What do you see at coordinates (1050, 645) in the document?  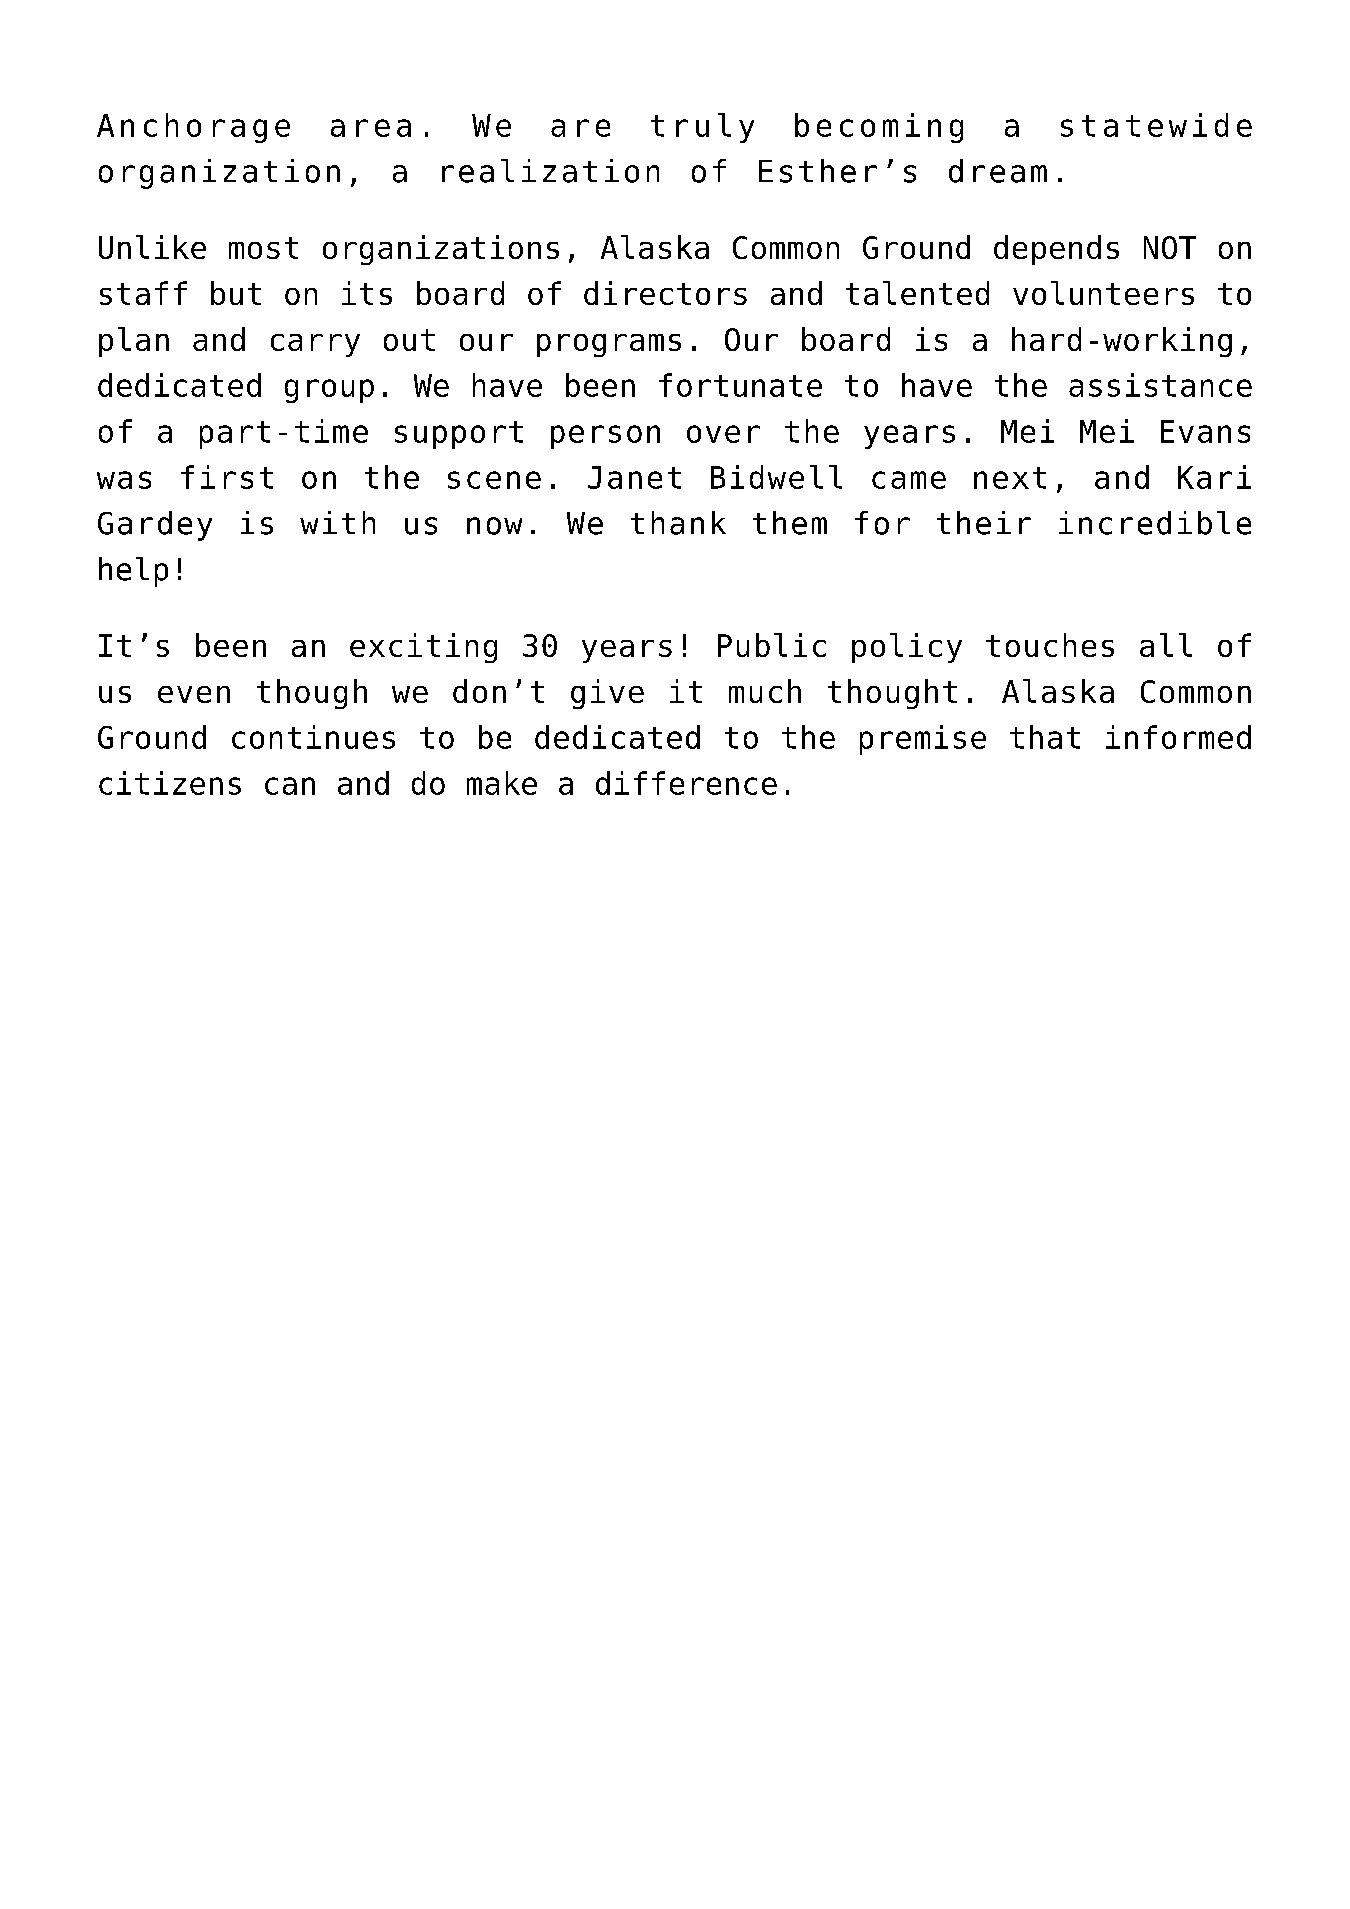 I see `touches` at bounding box center [1050, 645].
